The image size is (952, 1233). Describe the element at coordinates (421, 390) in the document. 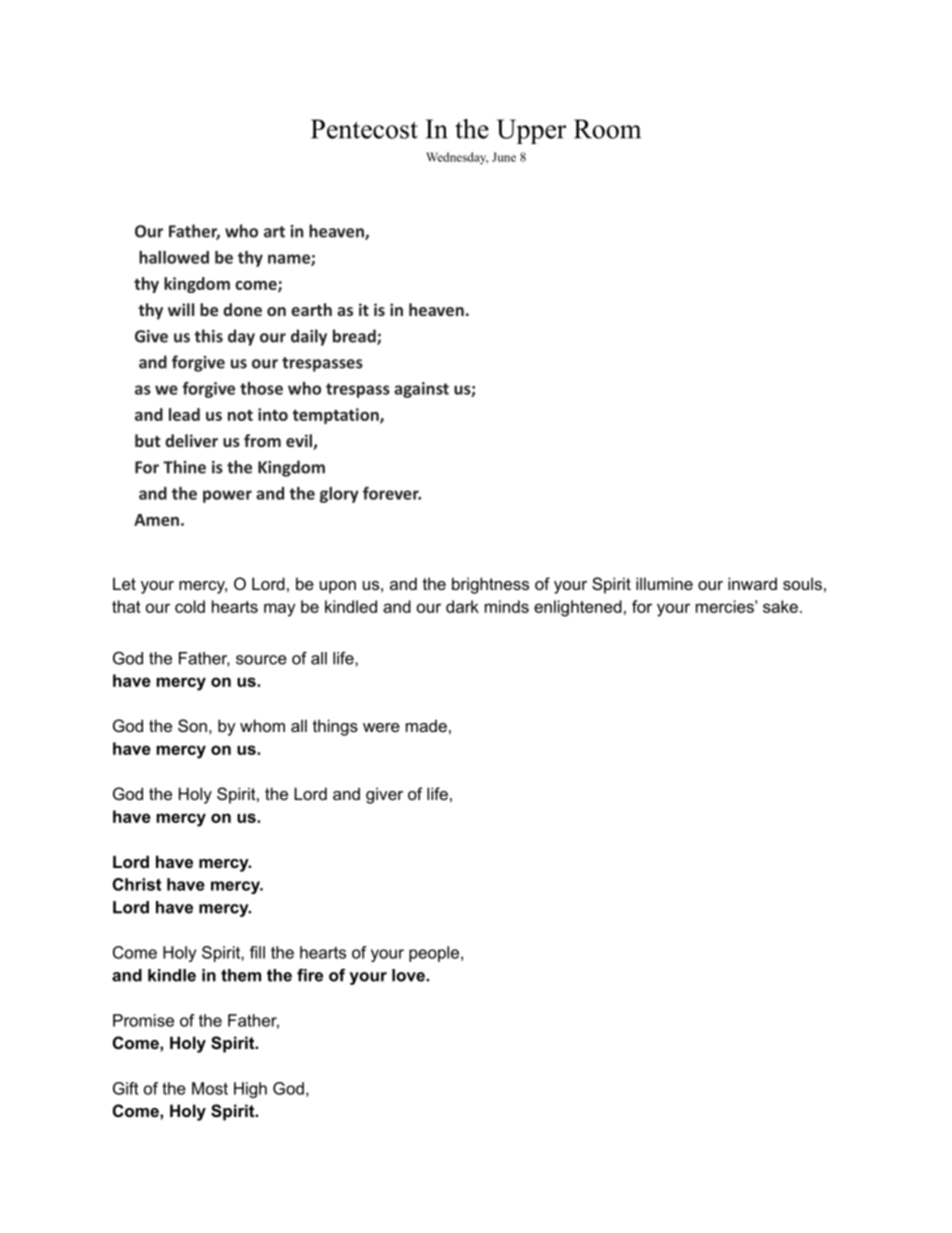

I see `against` at that location.
